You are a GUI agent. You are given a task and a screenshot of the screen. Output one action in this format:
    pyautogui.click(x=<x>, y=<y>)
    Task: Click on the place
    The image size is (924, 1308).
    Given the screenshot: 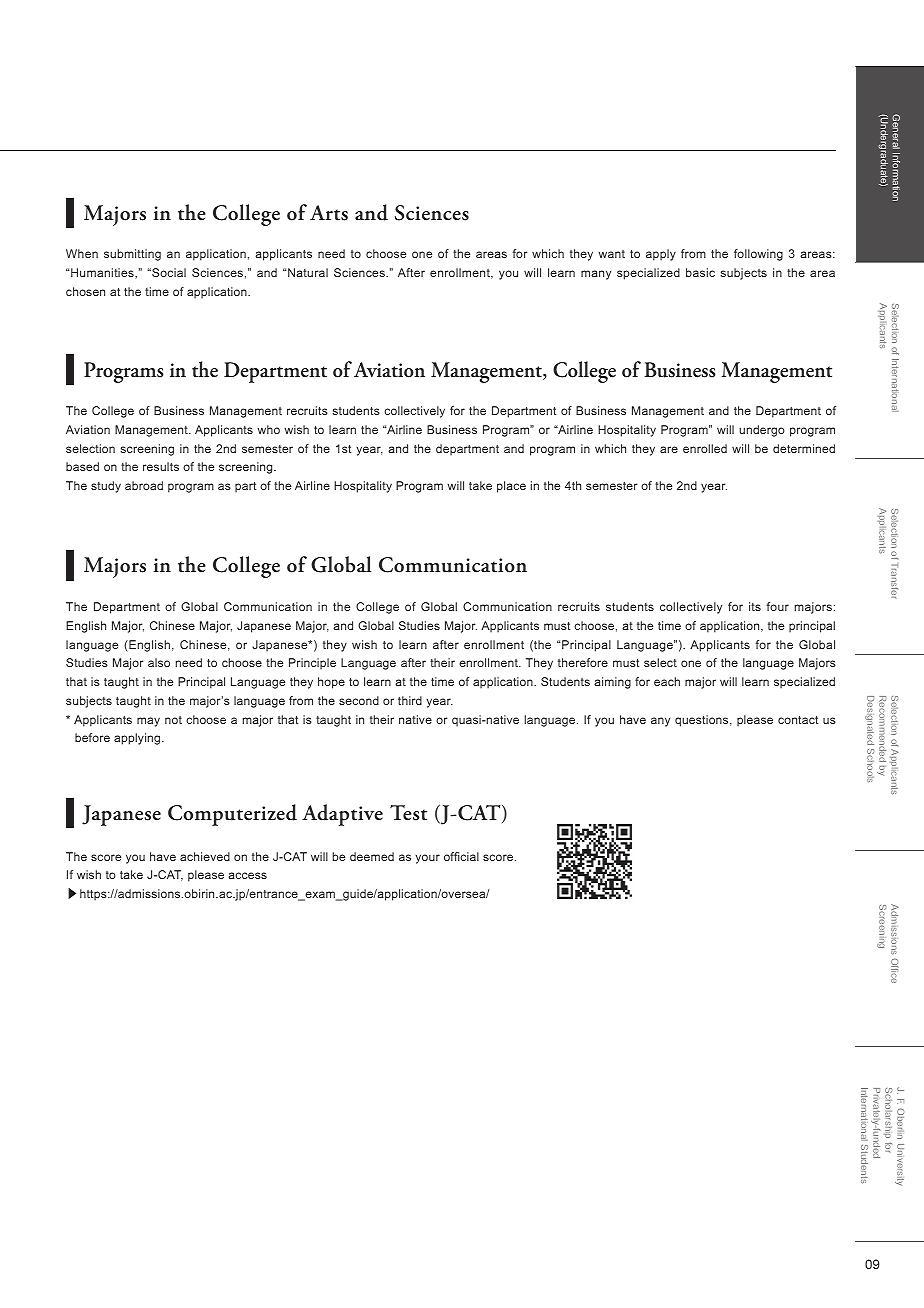 What is the action you would take?
    pyautogui.click(x=511, y=487)
